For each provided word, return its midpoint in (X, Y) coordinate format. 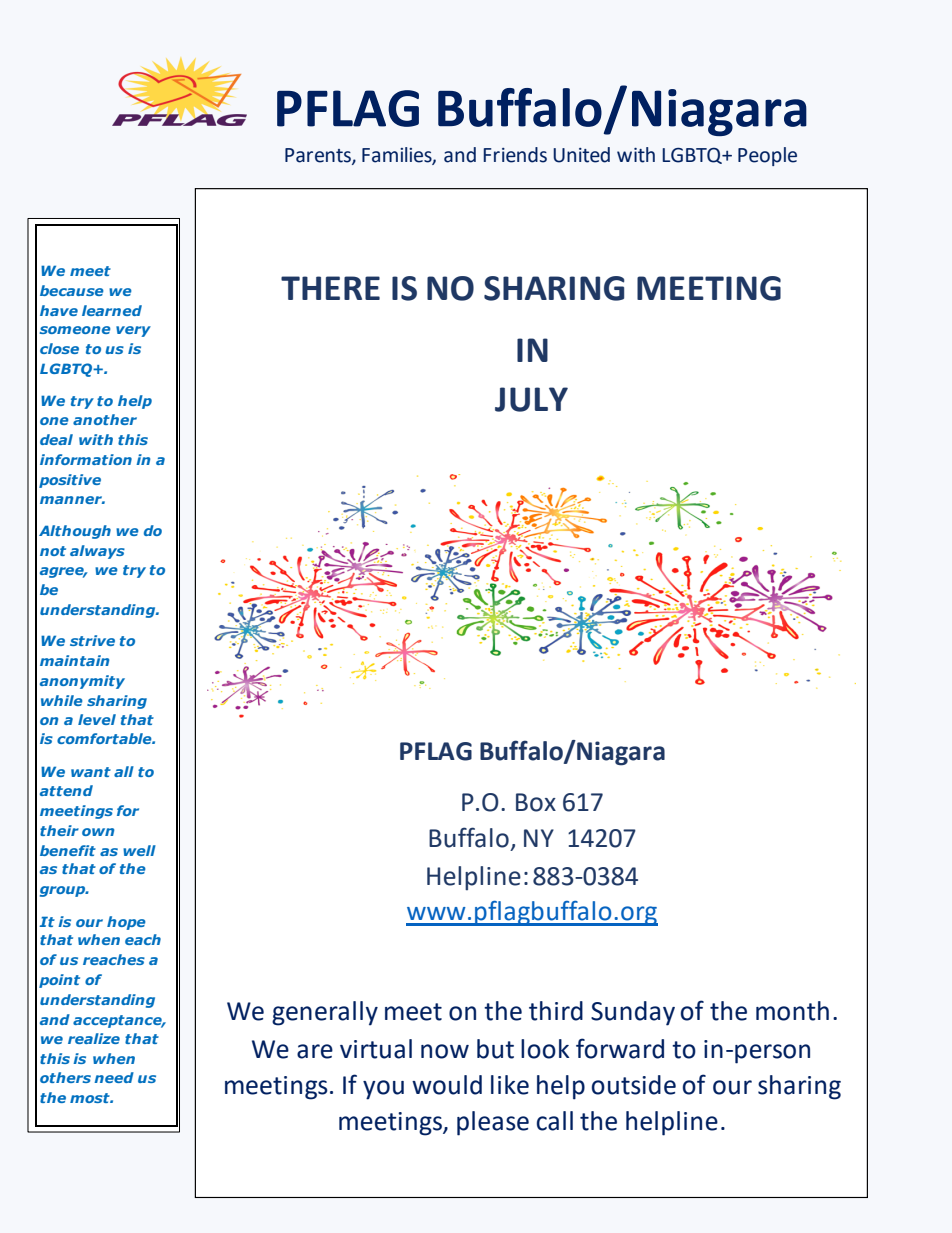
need (114, 1077)
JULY (531, 399)
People (767, 156)
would (447, 1085)
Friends (515, 155)
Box (536, 802)
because (72, 290)
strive (92, 640)
